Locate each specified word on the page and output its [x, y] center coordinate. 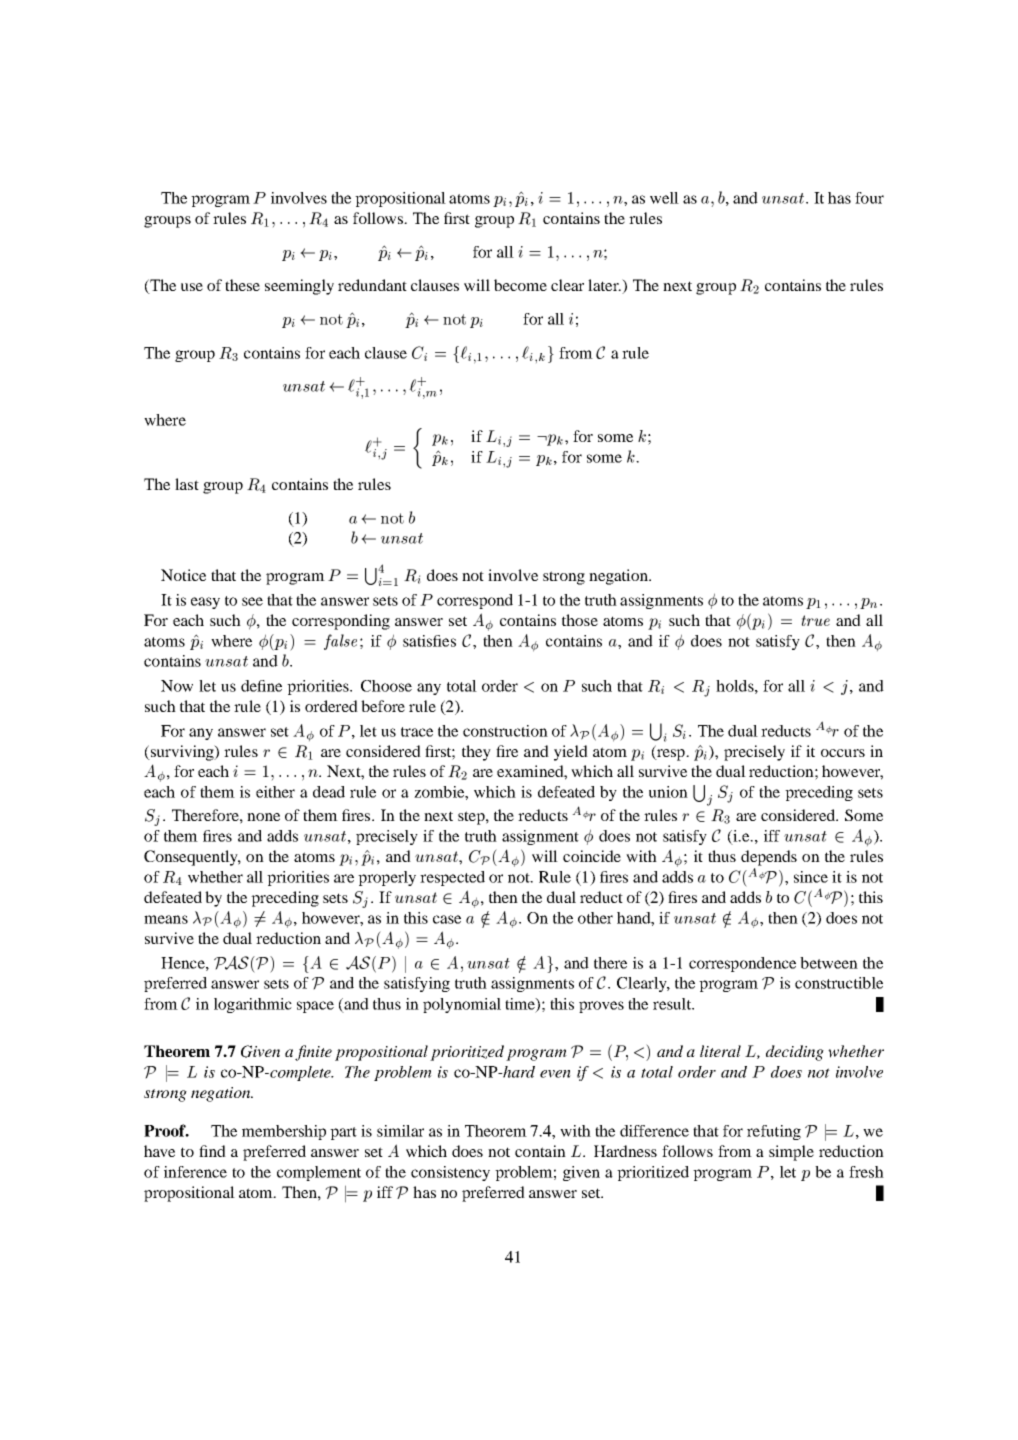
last [187, 484]
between [829, 963]
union [668, 792]
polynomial [462, 1005]
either [275, 792]
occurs [843, 753]
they [476, 753]
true [816, 620]
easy [205, 603]
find [212, 1151]
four [869, 198]
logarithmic [253, 1005]
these [242, 285]
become [520, 285]
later [604, 285]
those [580, 620]
